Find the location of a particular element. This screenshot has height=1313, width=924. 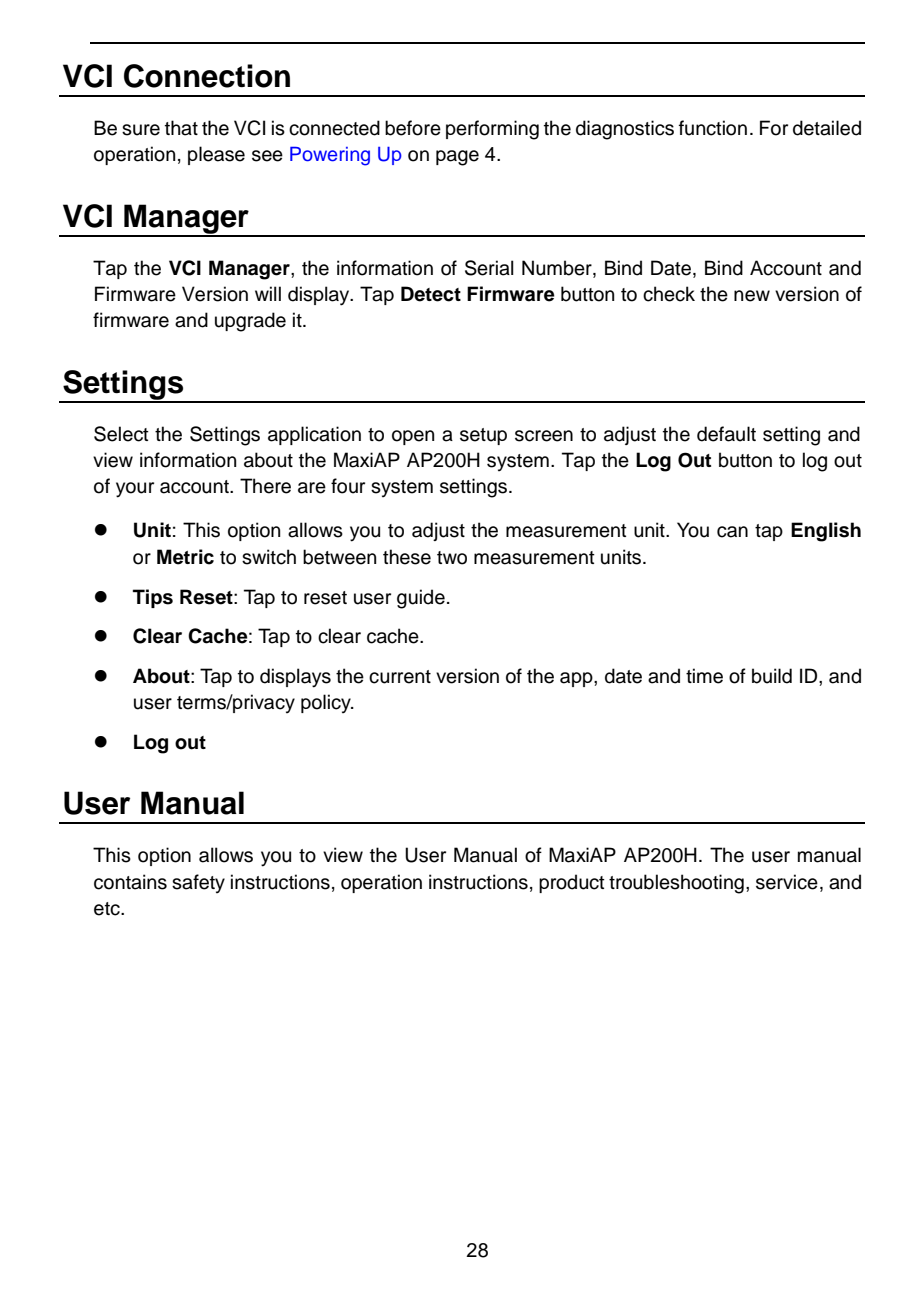

Connection is located at coordinates (207, 76).
